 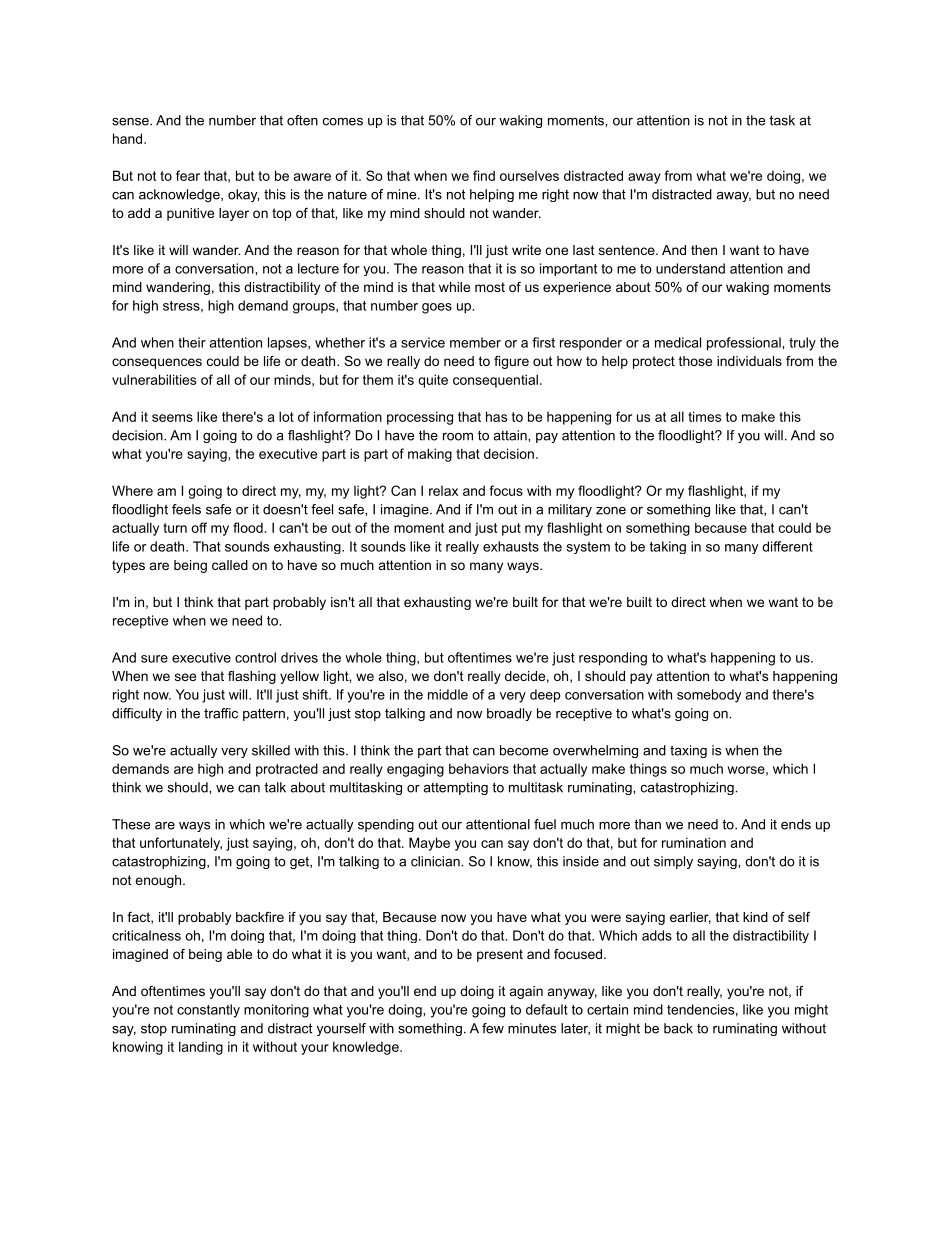 I want to click on fear, so click(x=188, y=175).
